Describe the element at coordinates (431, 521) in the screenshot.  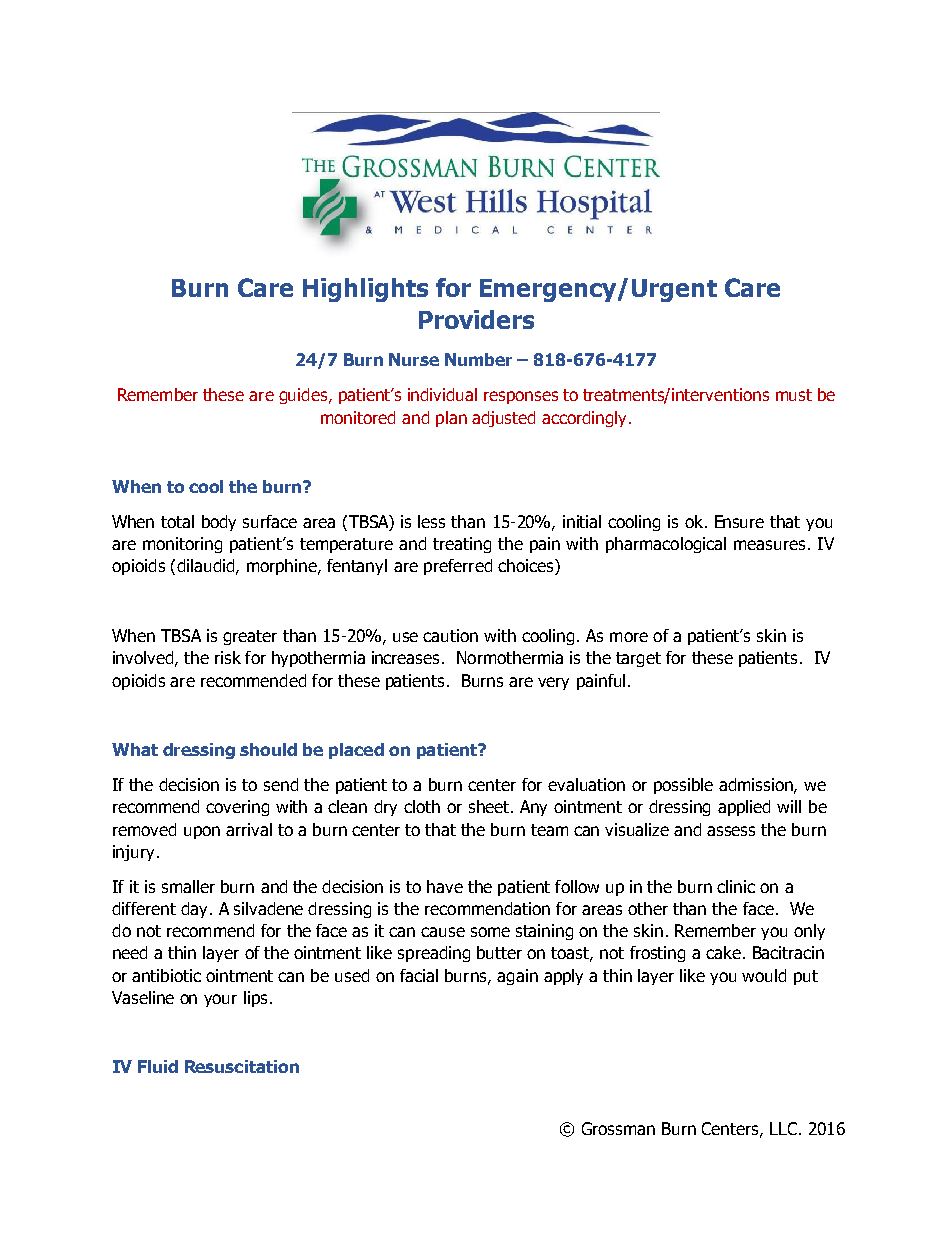
I see `less` at that location.
